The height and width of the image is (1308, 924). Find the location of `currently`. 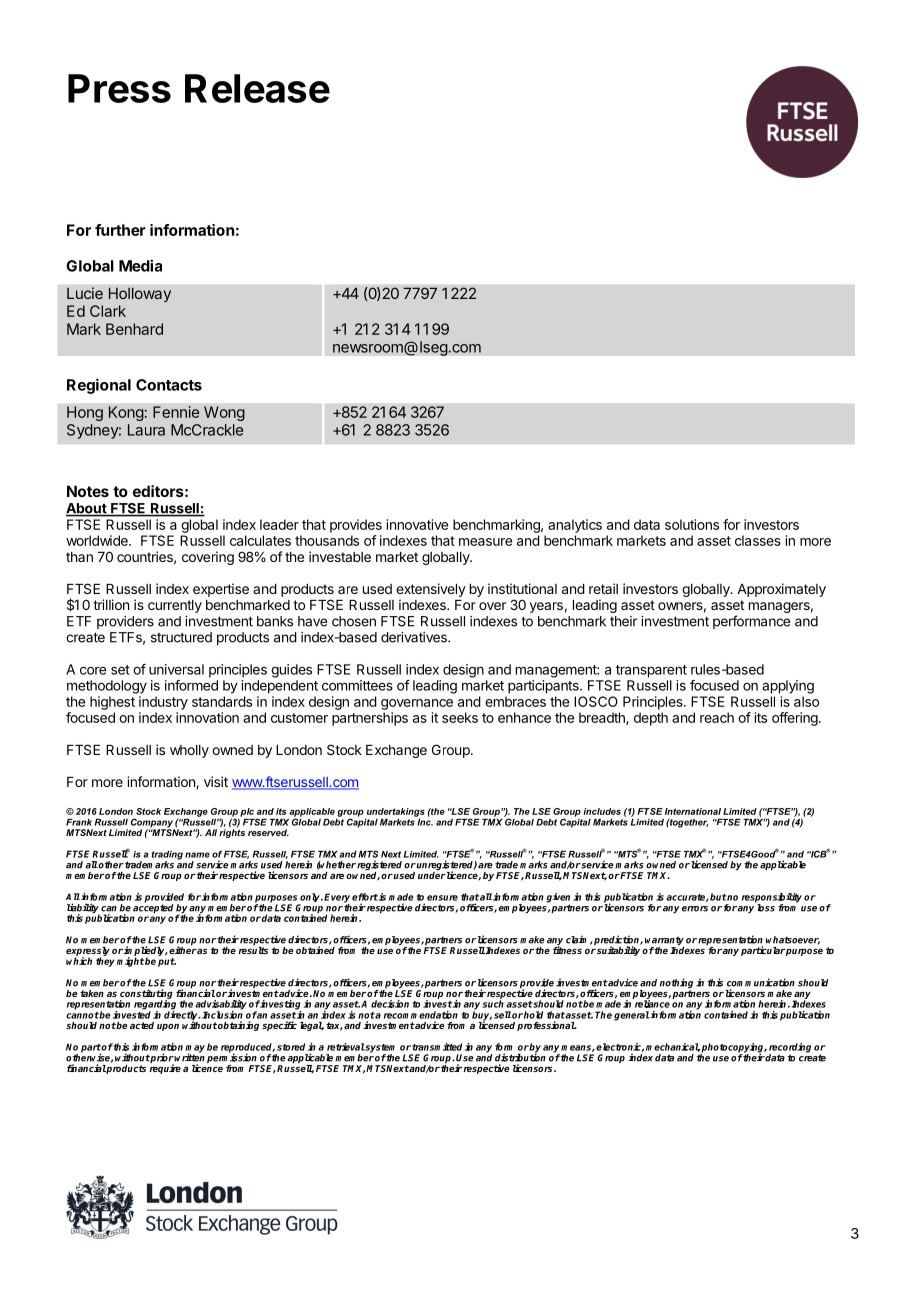

currently is located at coordinates (175, 606).
